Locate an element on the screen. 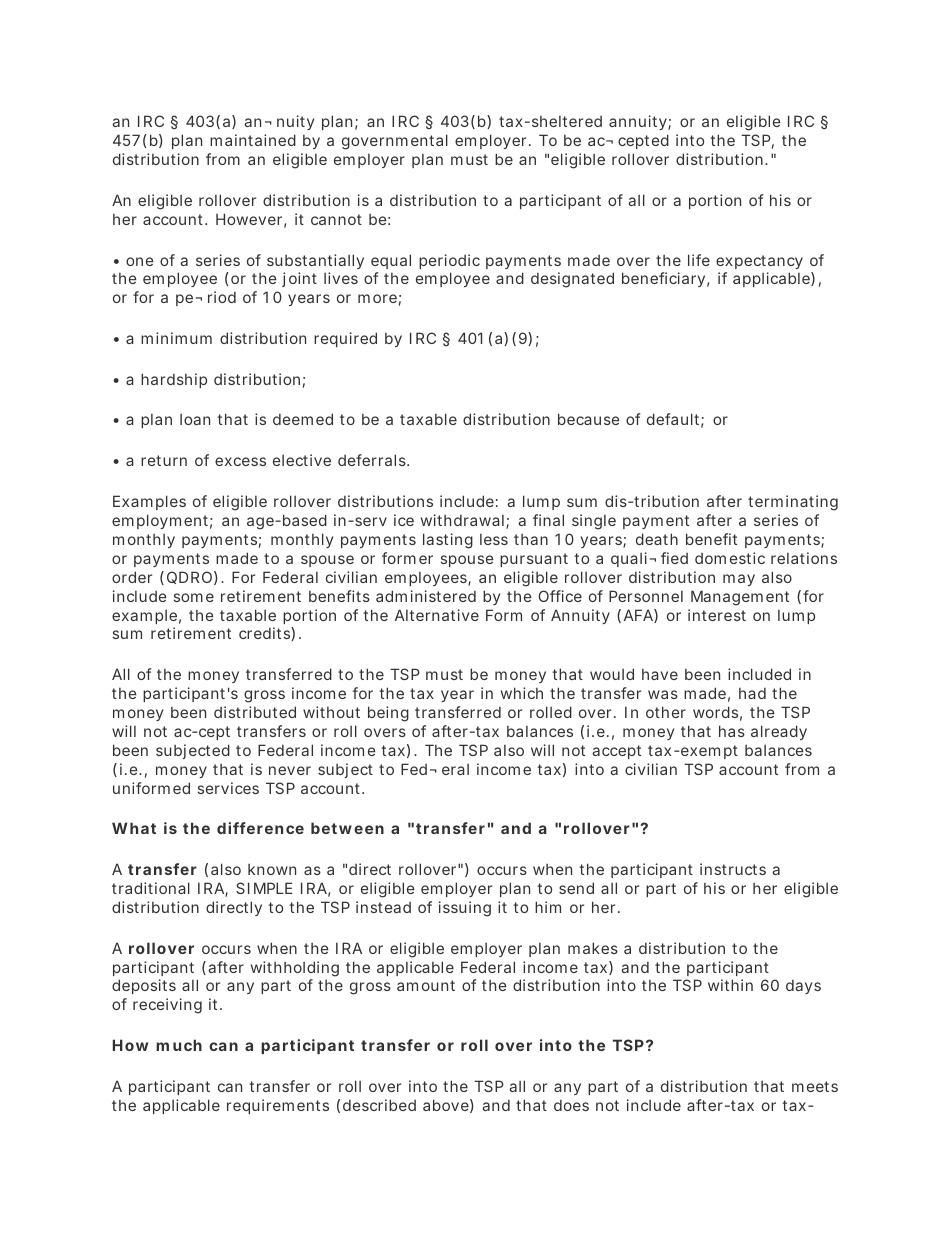  has is located at coordinates (732, 731).
